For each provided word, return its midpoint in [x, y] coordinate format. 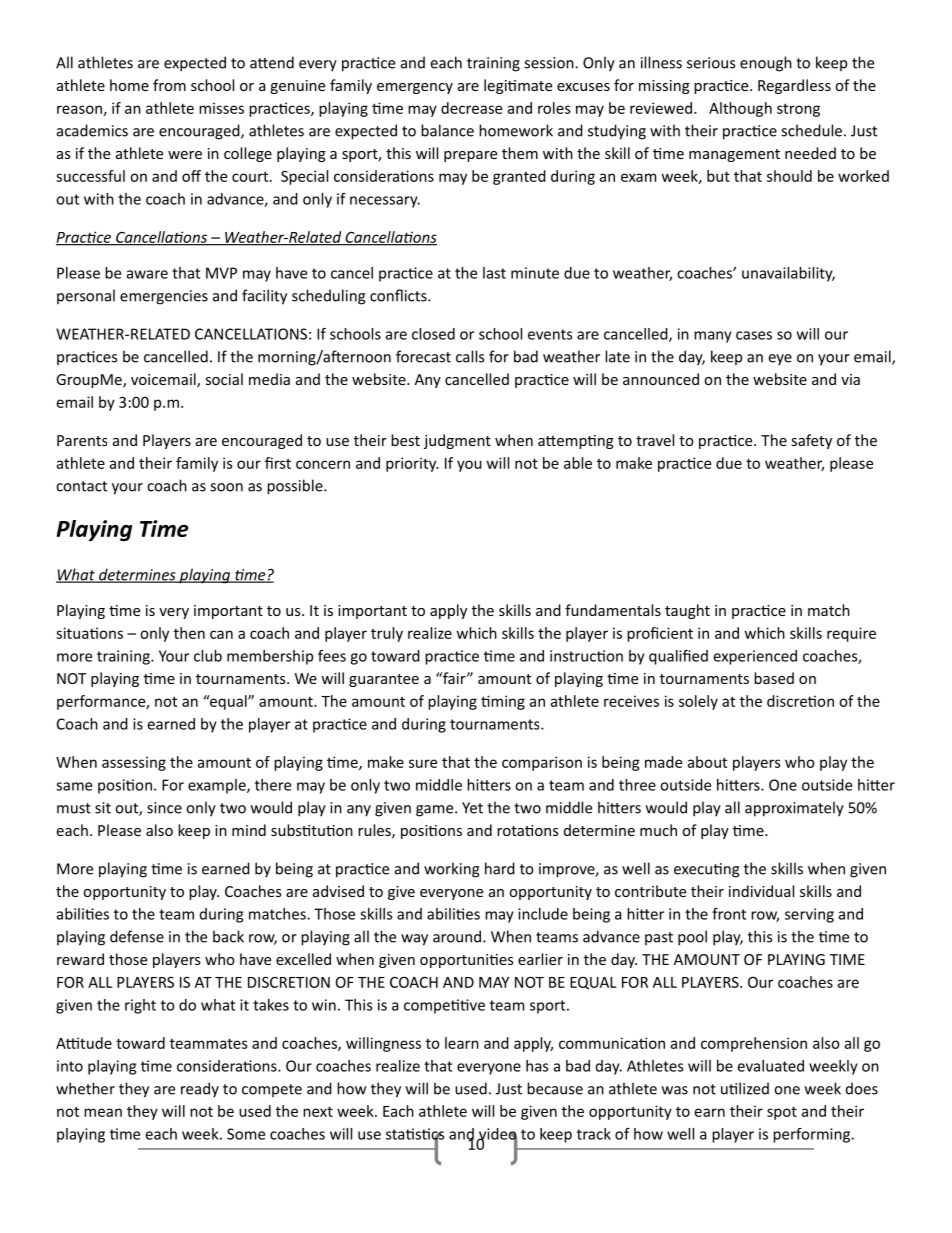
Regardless [794, 86]
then [189, 633]
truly [387, 634]
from [169, 85]
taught [687, 611]
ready [200, 1090]
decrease [471, 108]
